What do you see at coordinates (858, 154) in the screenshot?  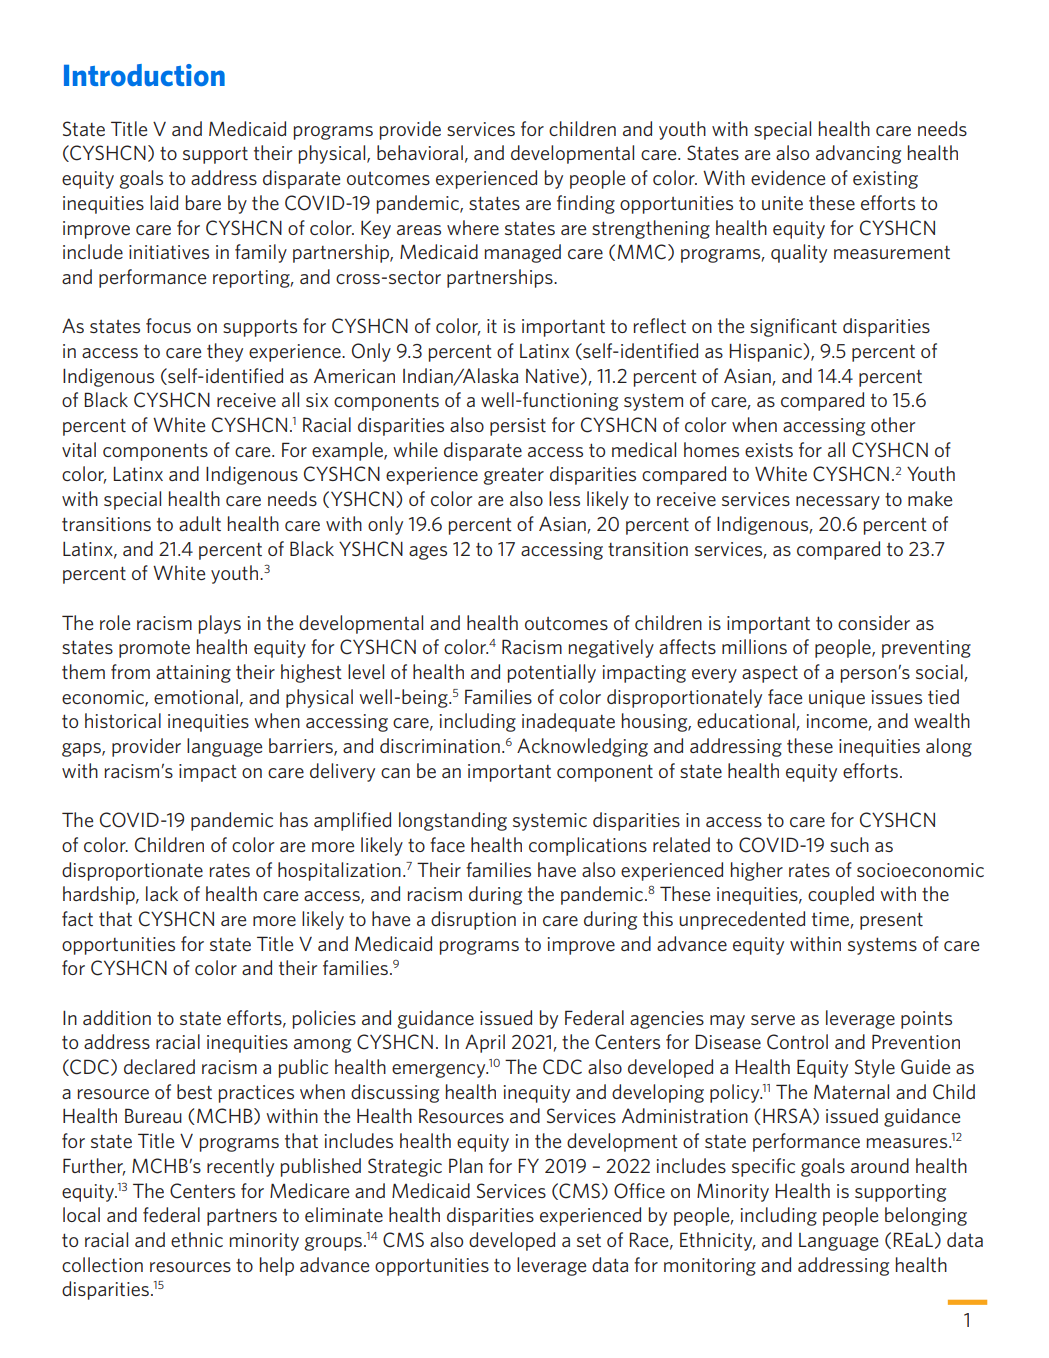 I see `advancing` at bounding box center [858, 154].
